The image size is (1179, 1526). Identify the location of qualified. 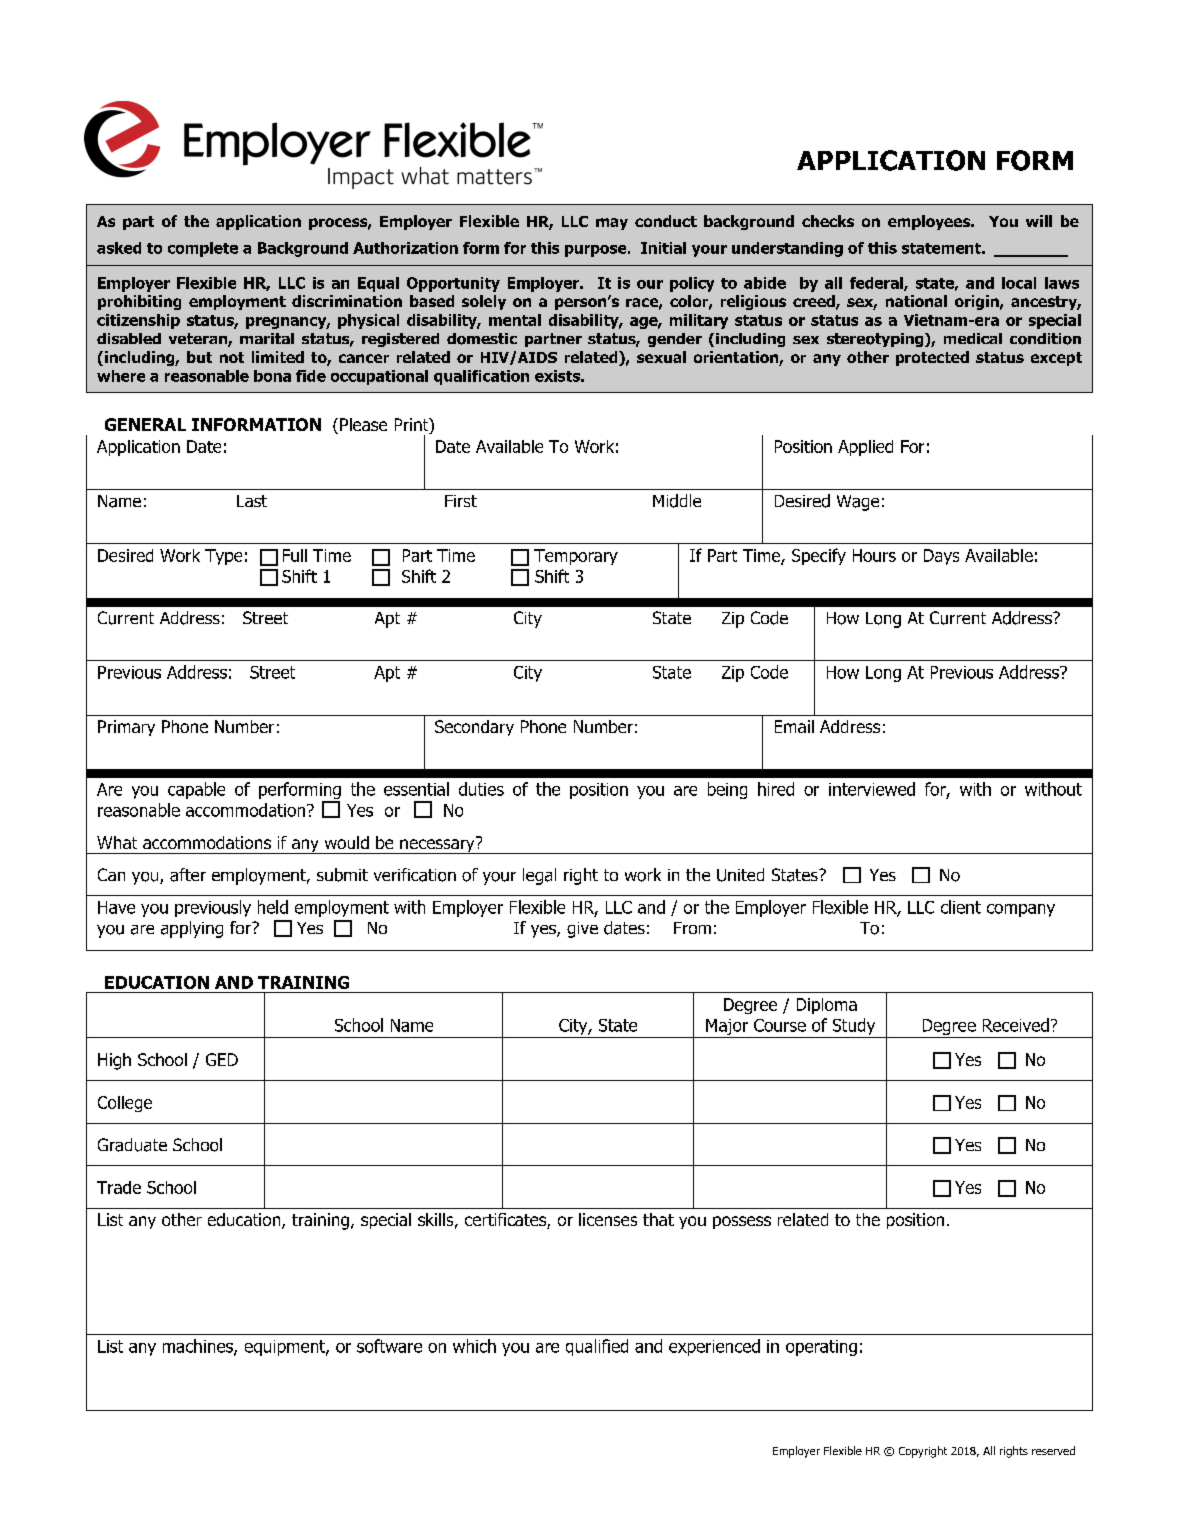
(597, 1347).
